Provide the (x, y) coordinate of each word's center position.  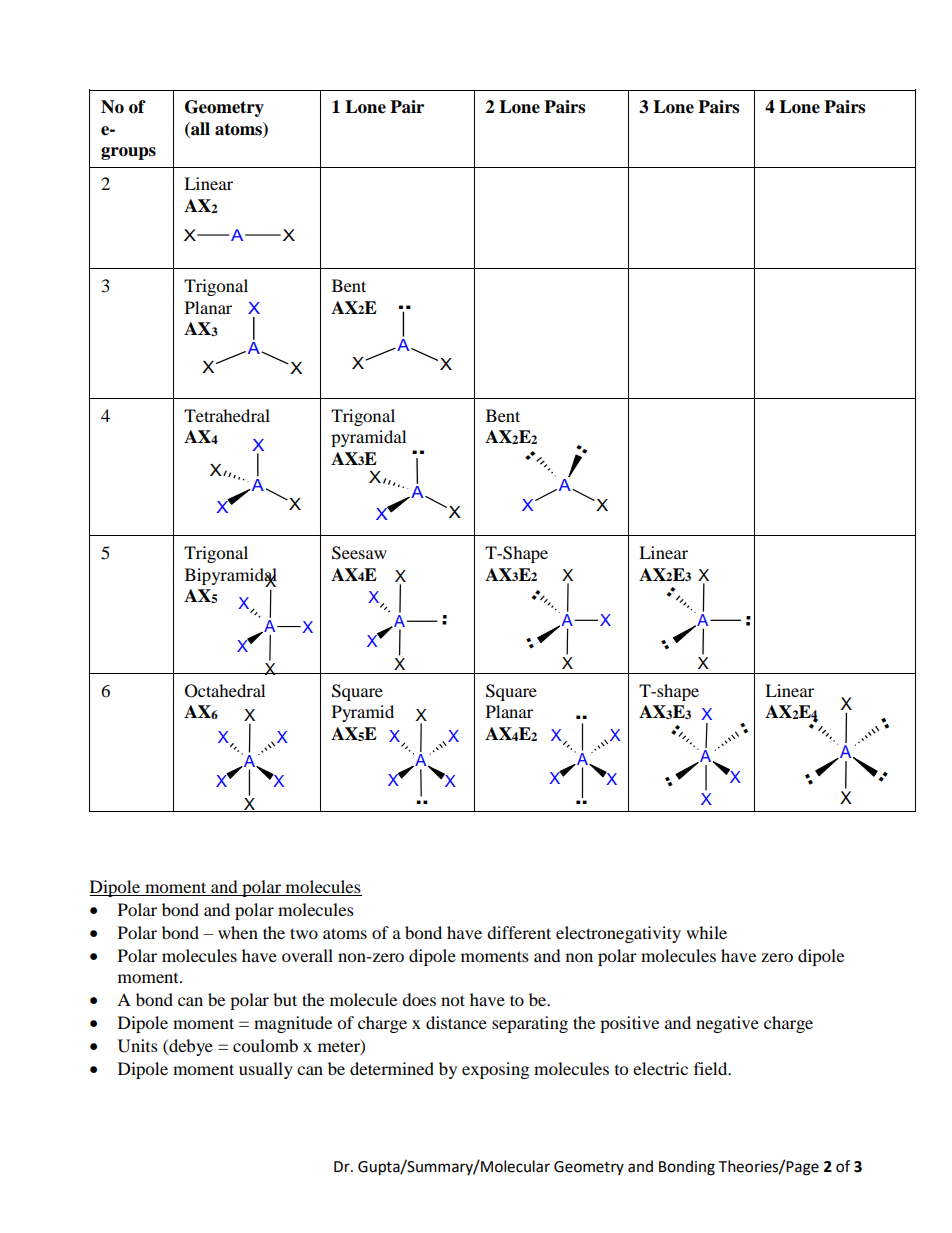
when (238, 932)
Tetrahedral (227, 415)
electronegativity (618, 934)
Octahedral (225, 691)
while (706, 932)
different (519, 932)
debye (190, 1047)
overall (307, 955)
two (304, 933)
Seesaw (359, 553)
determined (392, 1068)
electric (660, 1068)
